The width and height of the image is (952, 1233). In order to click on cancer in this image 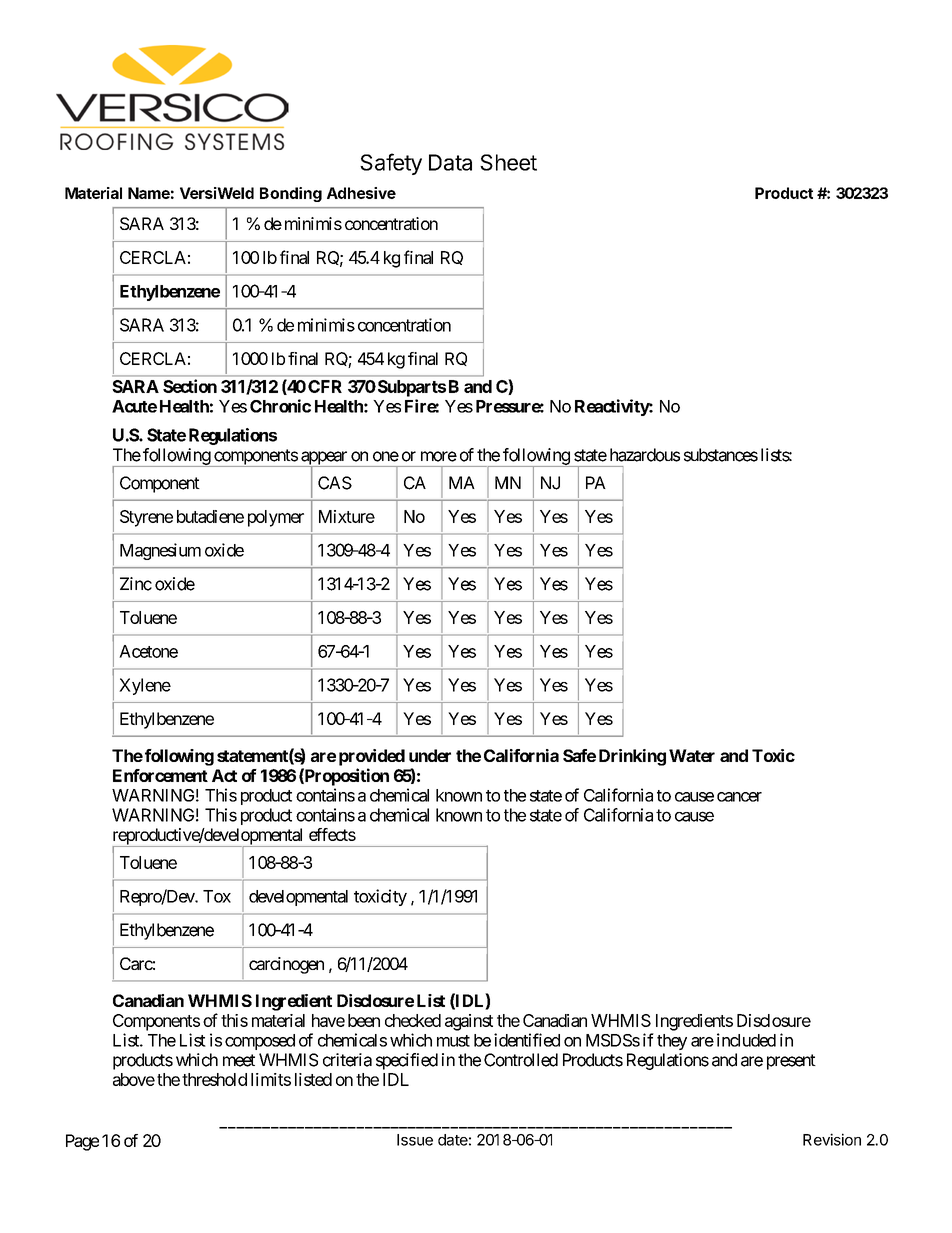, I will do `click(739, 797)`.
